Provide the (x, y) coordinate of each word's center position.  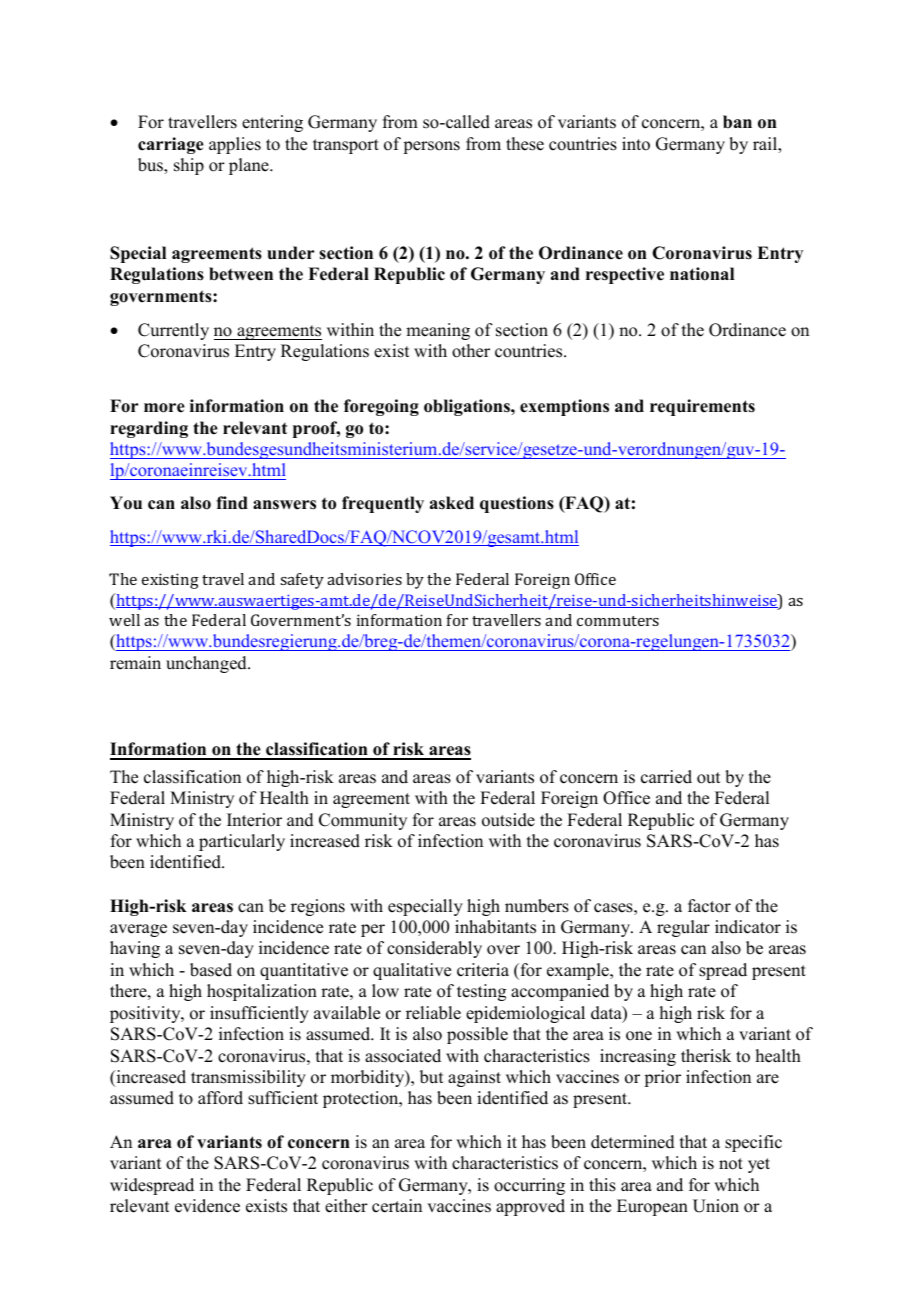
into (636, 144)
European (652, 1207)
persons (431, 147)
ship (189, 166)
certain (397, 1206)
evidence (207, 1206)
